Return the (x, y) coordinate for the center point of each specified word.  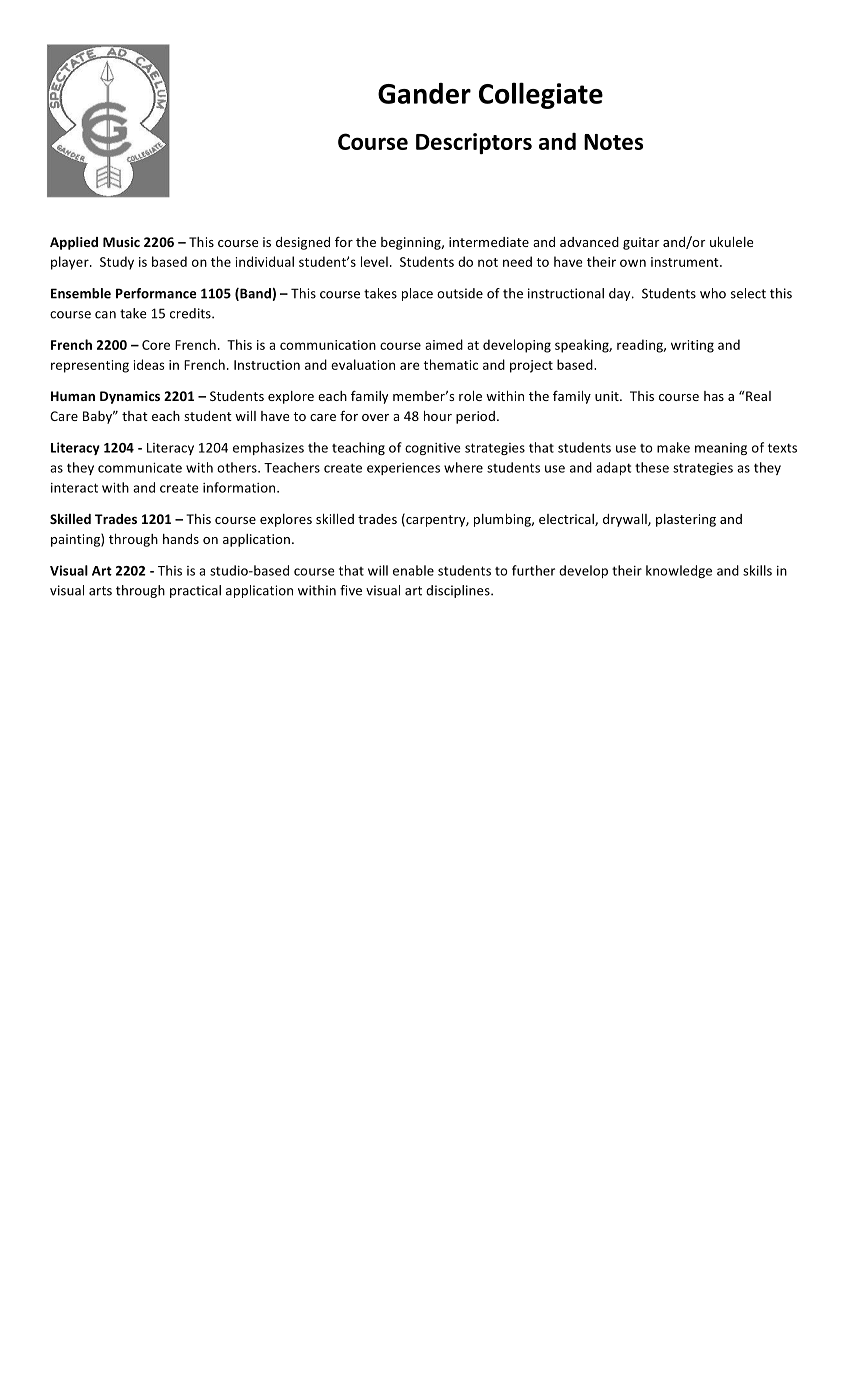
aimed (444, 344)
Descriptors (474, 143)
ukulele (731, 242)
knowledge (679, 571)
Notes (613, 142)
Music (121, 242)
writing (692, 346)
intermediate (489, 242)
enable (413, 570)
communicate (140, 468)
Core (156, 345)
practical (195, 591)
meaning (721, 449)
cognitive (433, 449)
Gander (424, 93)
